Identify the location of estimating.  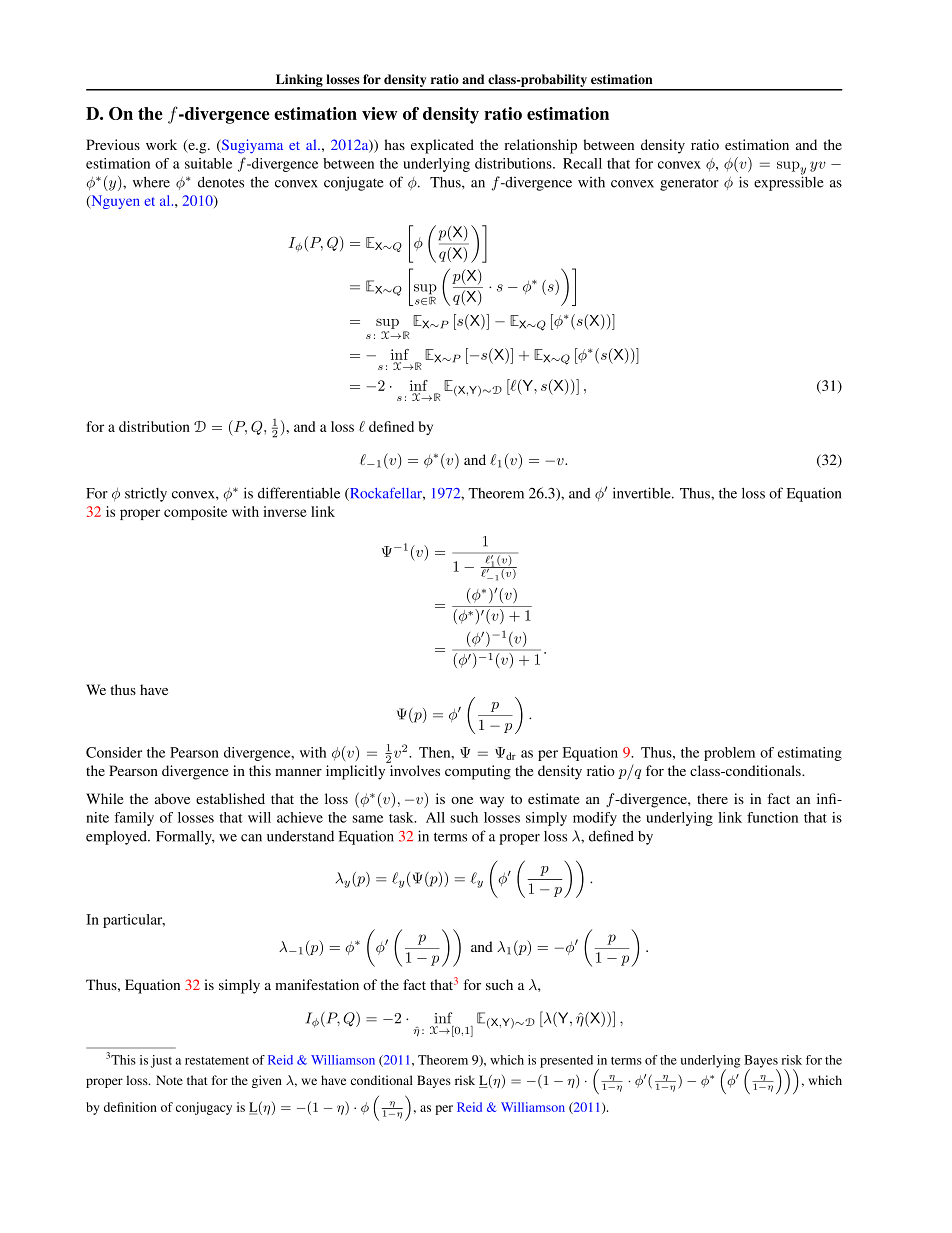
(810, 754).
